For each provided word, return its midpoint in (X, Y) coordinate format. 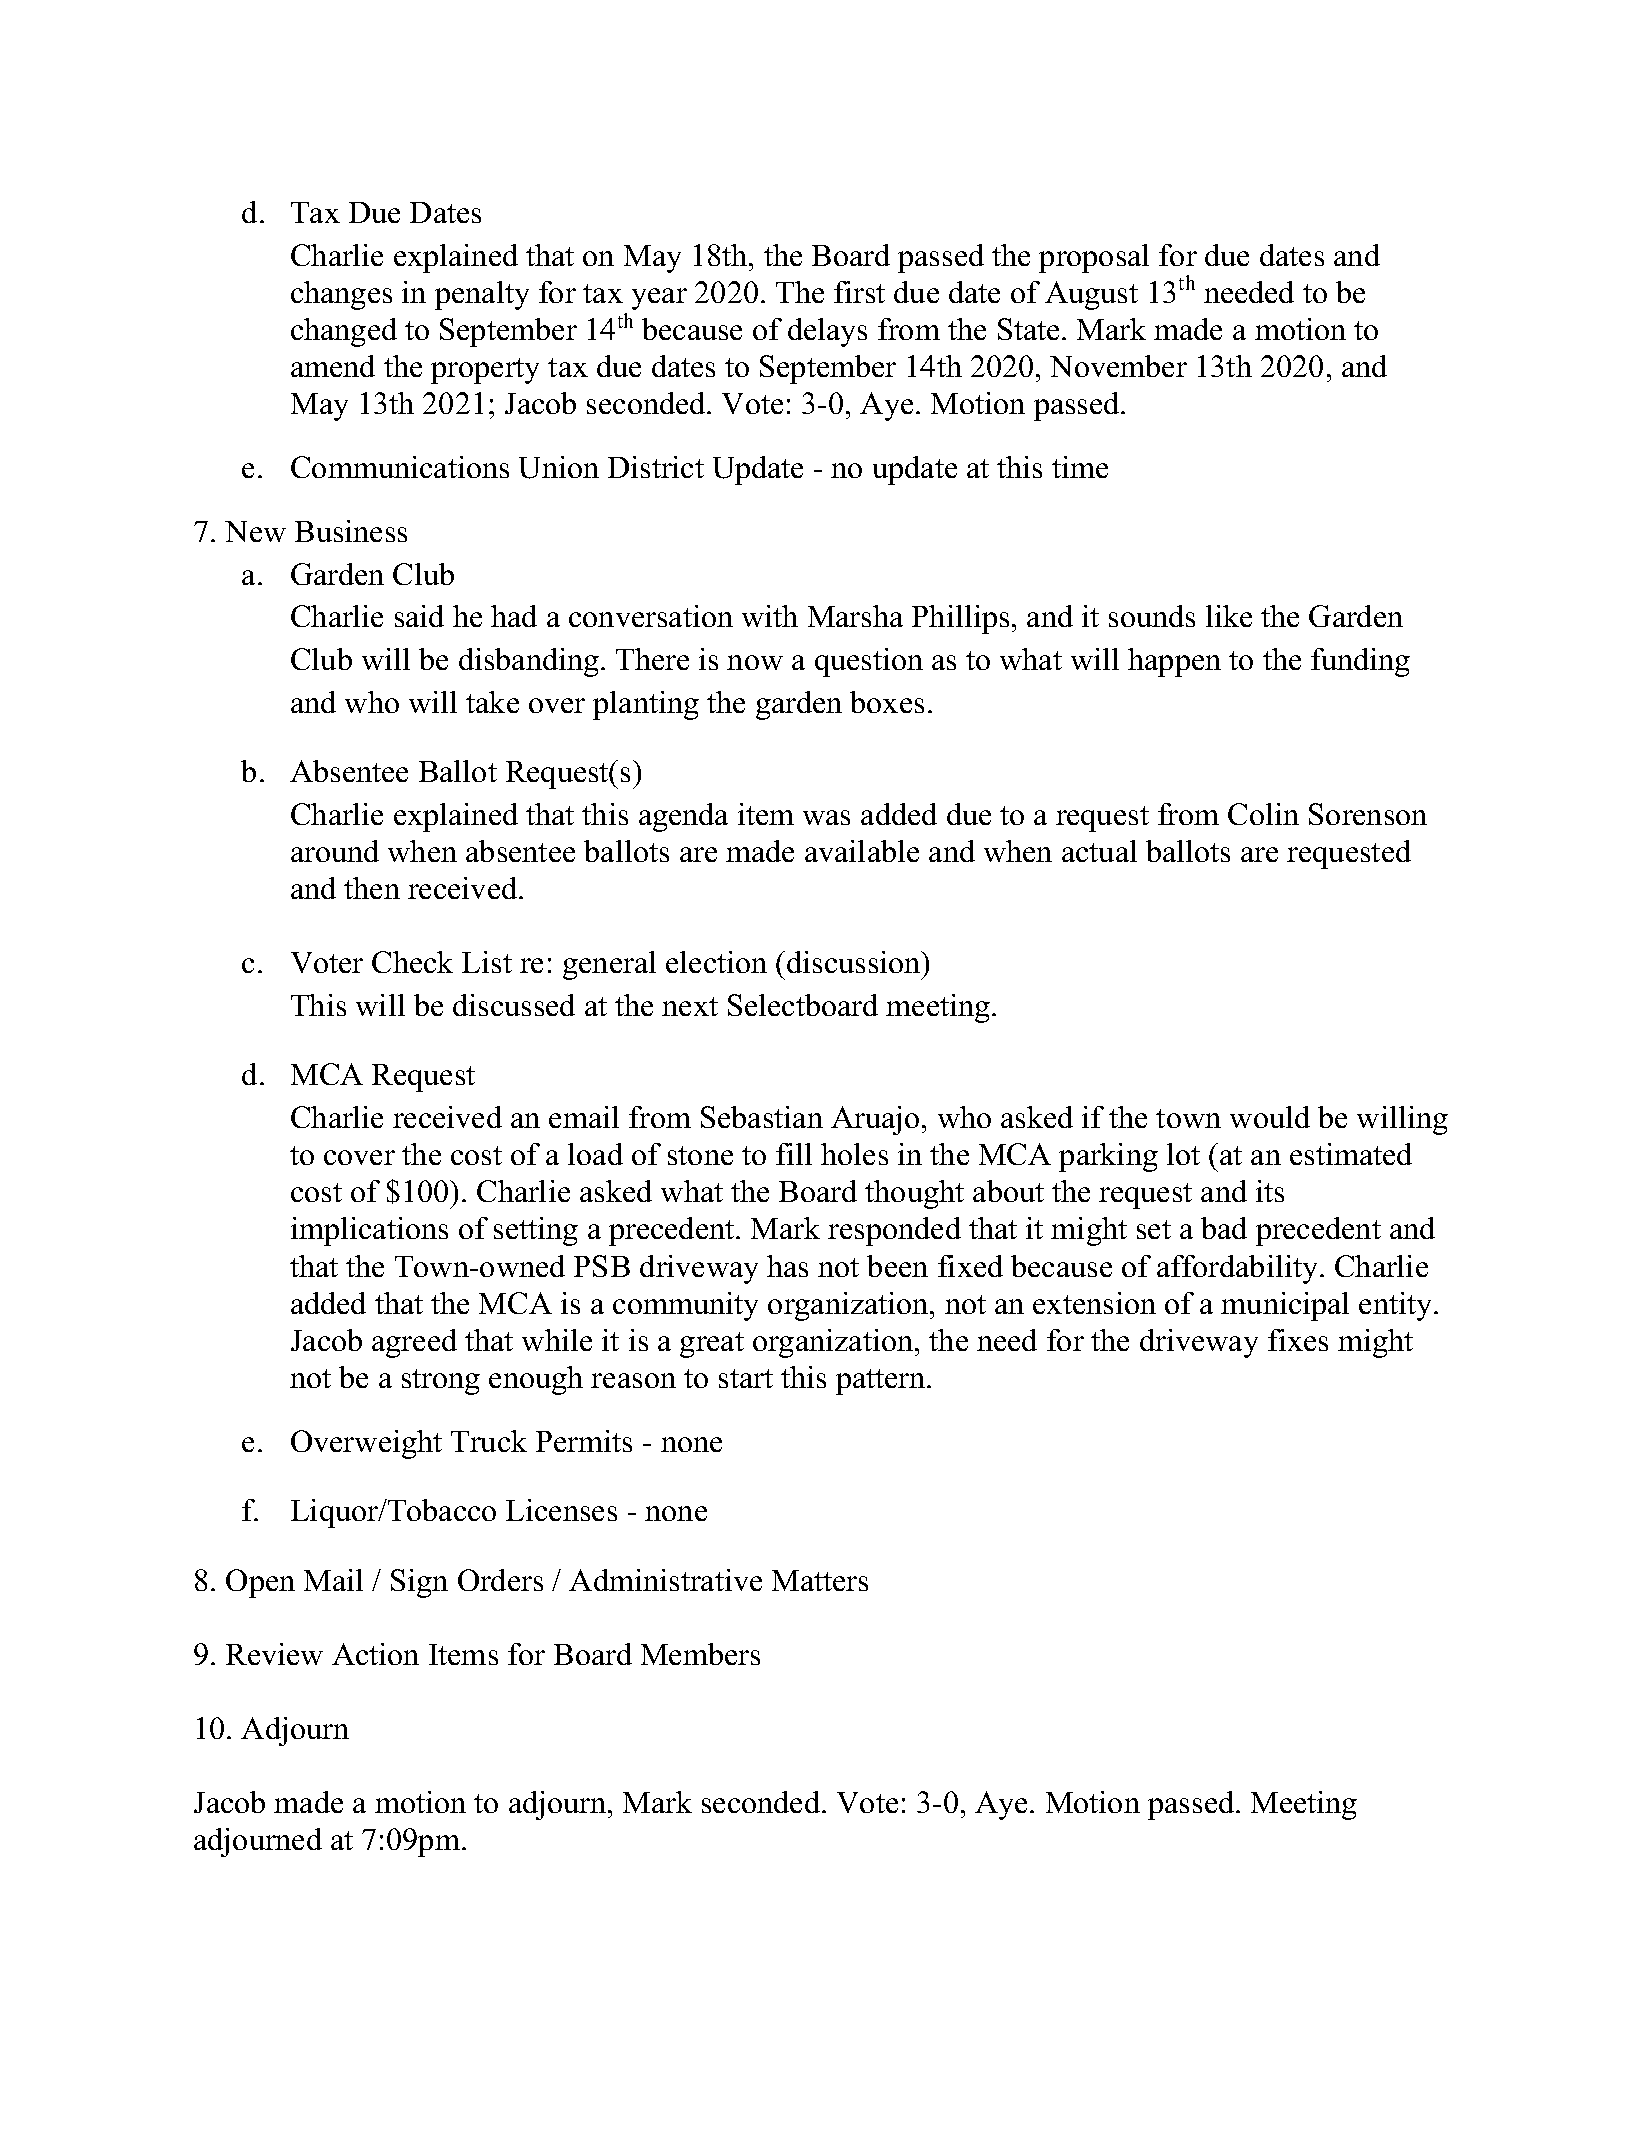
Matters (820, 1580)
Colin (1263, 814)
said (419, 616)
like (1229, 616)
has (787, 1266)
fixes (1298, 1340)
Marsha (855, 616)
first (859, 292)
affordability (1239, 1269)
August (1091, 295)
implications (369, 1231)
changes (341, 295)
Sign (419, 1583)
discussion (855, 962)
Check (412, 962)
